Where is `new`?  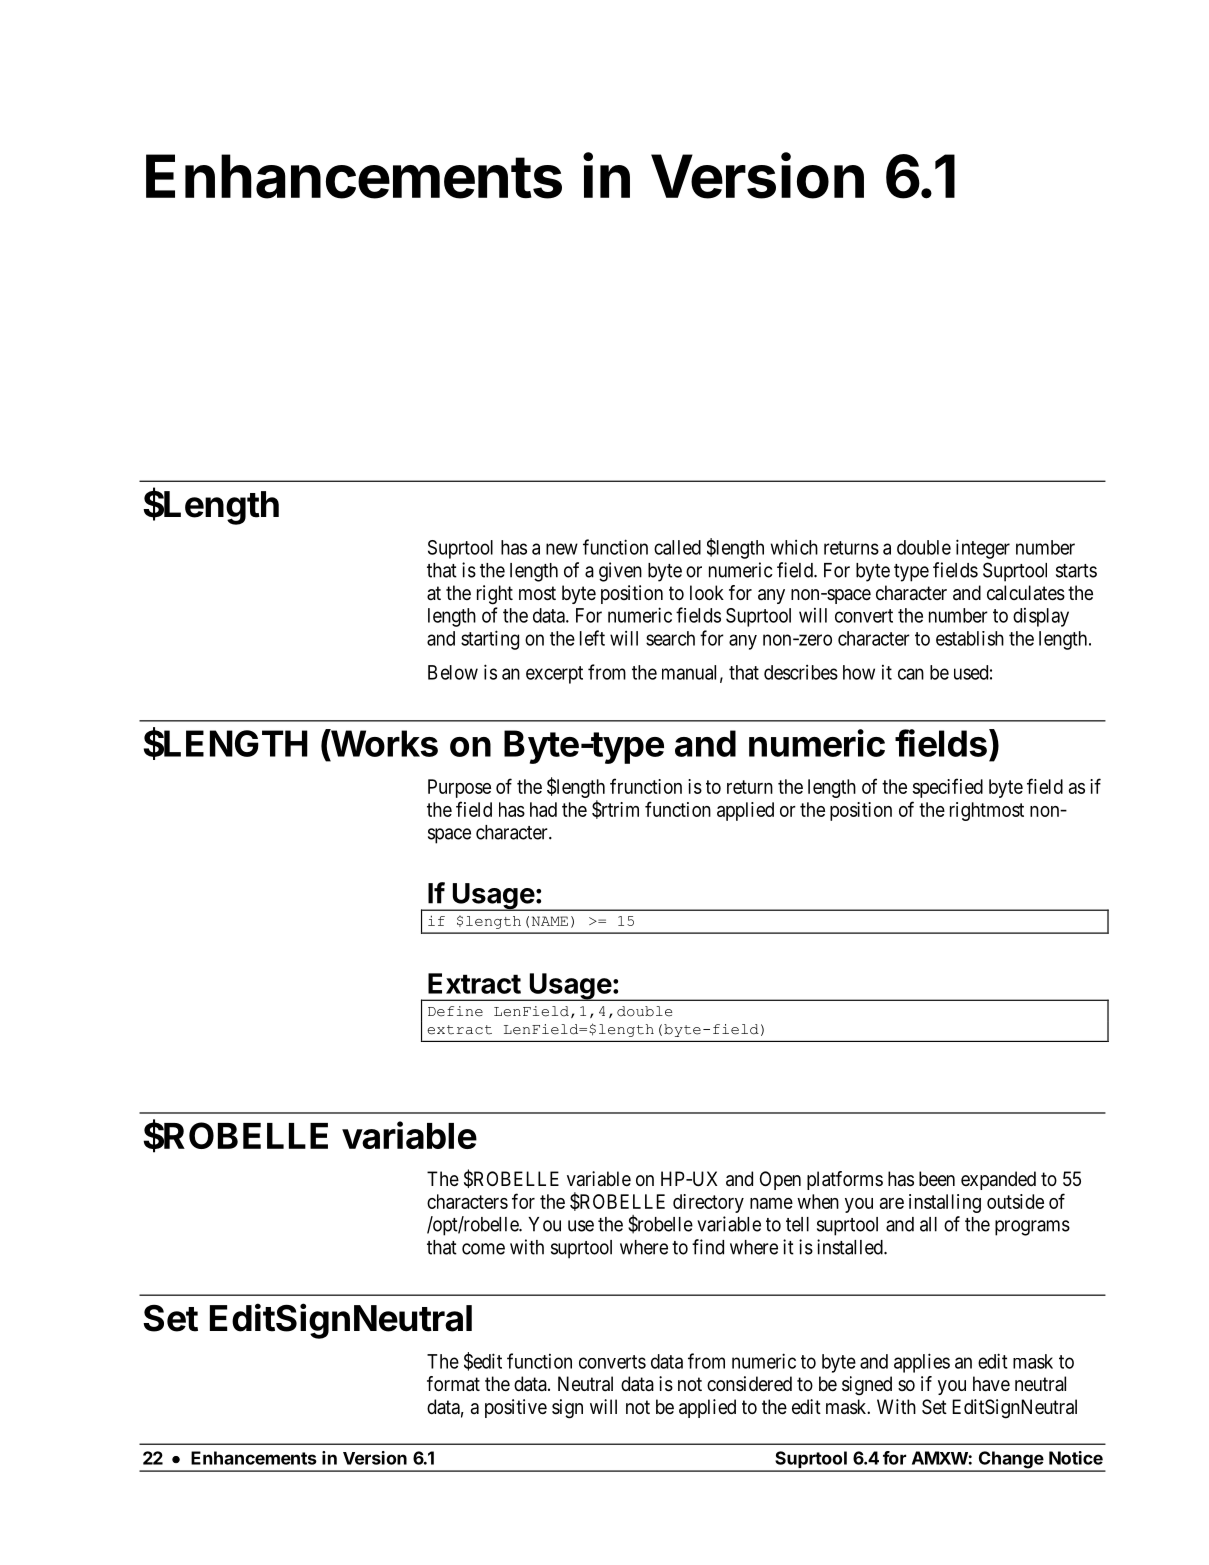
new is located at coordinates (562, 549).
